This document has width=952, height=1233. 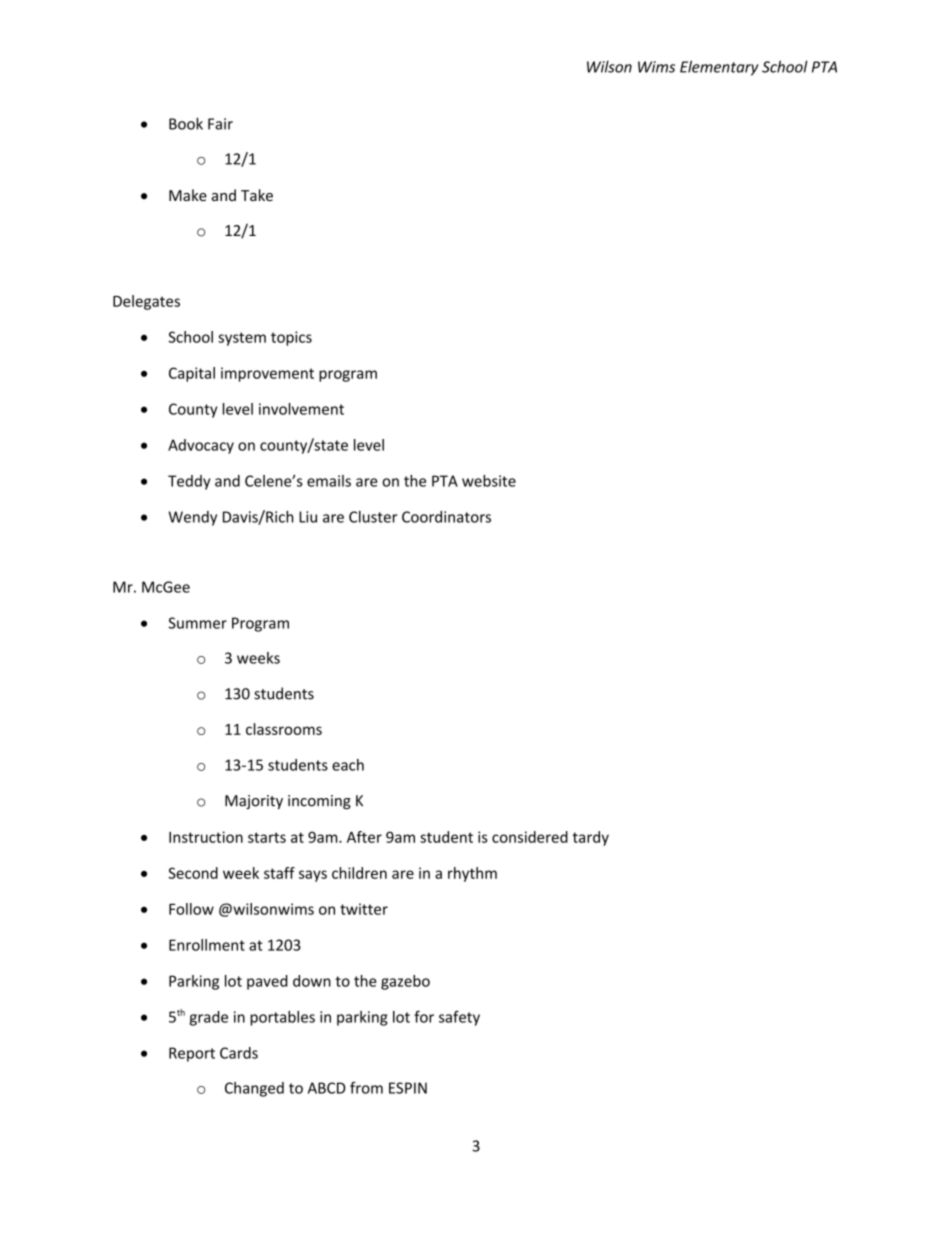 I want to click on Report, so click(x=192, y=1054).
